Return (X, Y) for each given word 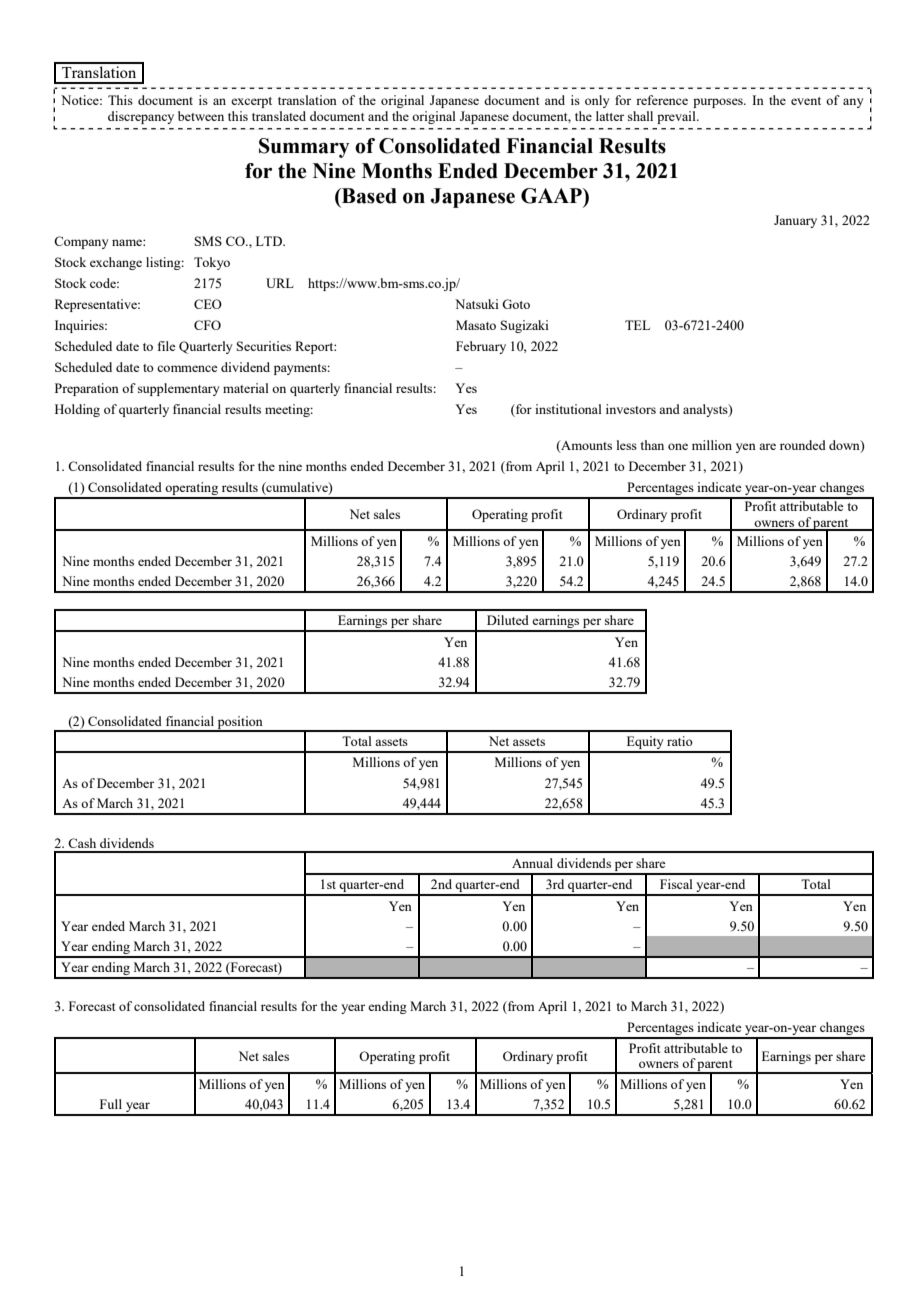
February (481, 347)
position (240, 723)
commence (187, 368)
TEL (637, 325)
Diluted (508, 620)
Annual (532, 863)
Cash (82, 843)
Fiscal (676, 884)
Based (368, 196)
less (627, 445)
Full (111, 1104)
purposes (719, 103)
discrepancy (141, 117)
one (678, 446)
